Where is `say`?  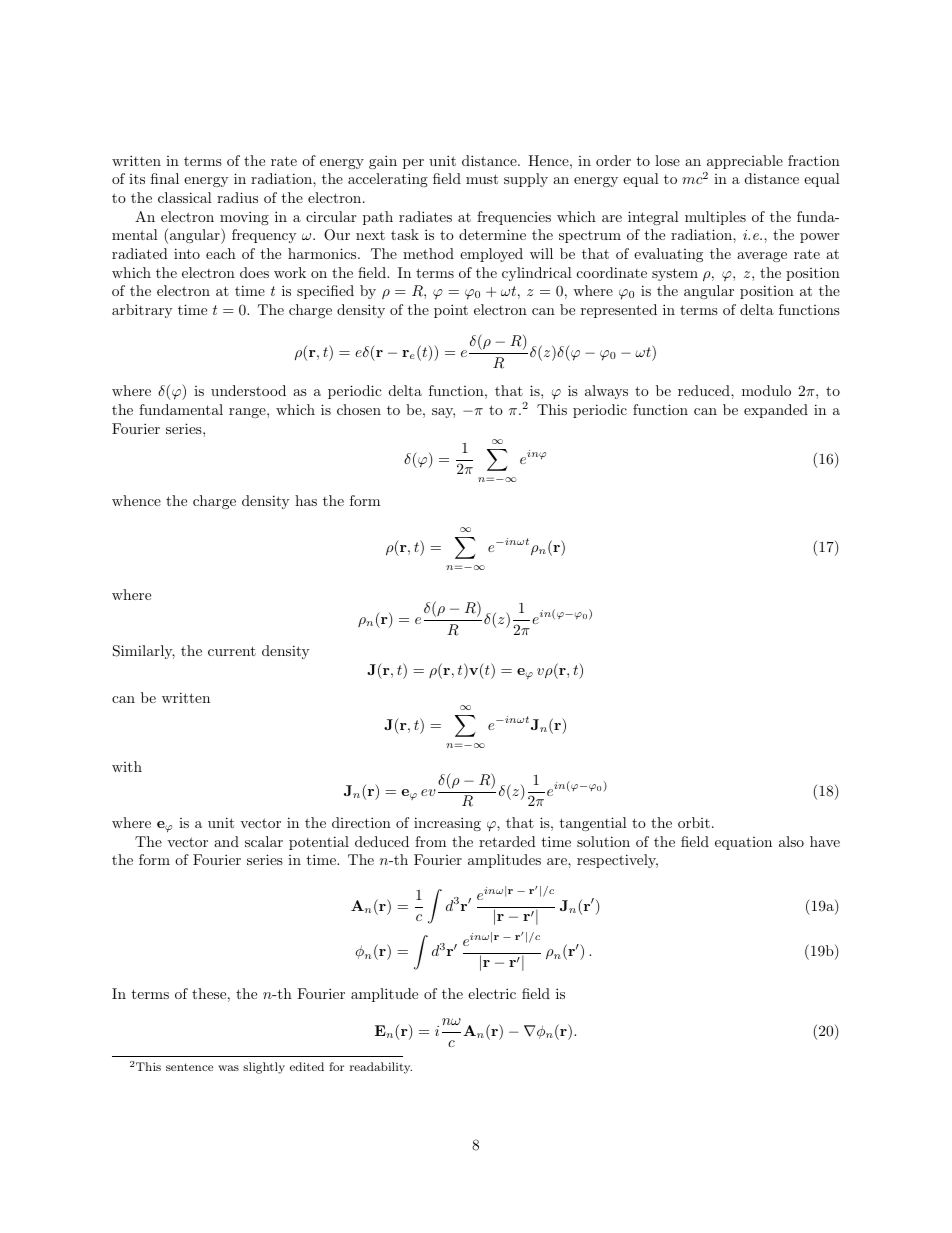
say is located at coordinates (443, 413).
